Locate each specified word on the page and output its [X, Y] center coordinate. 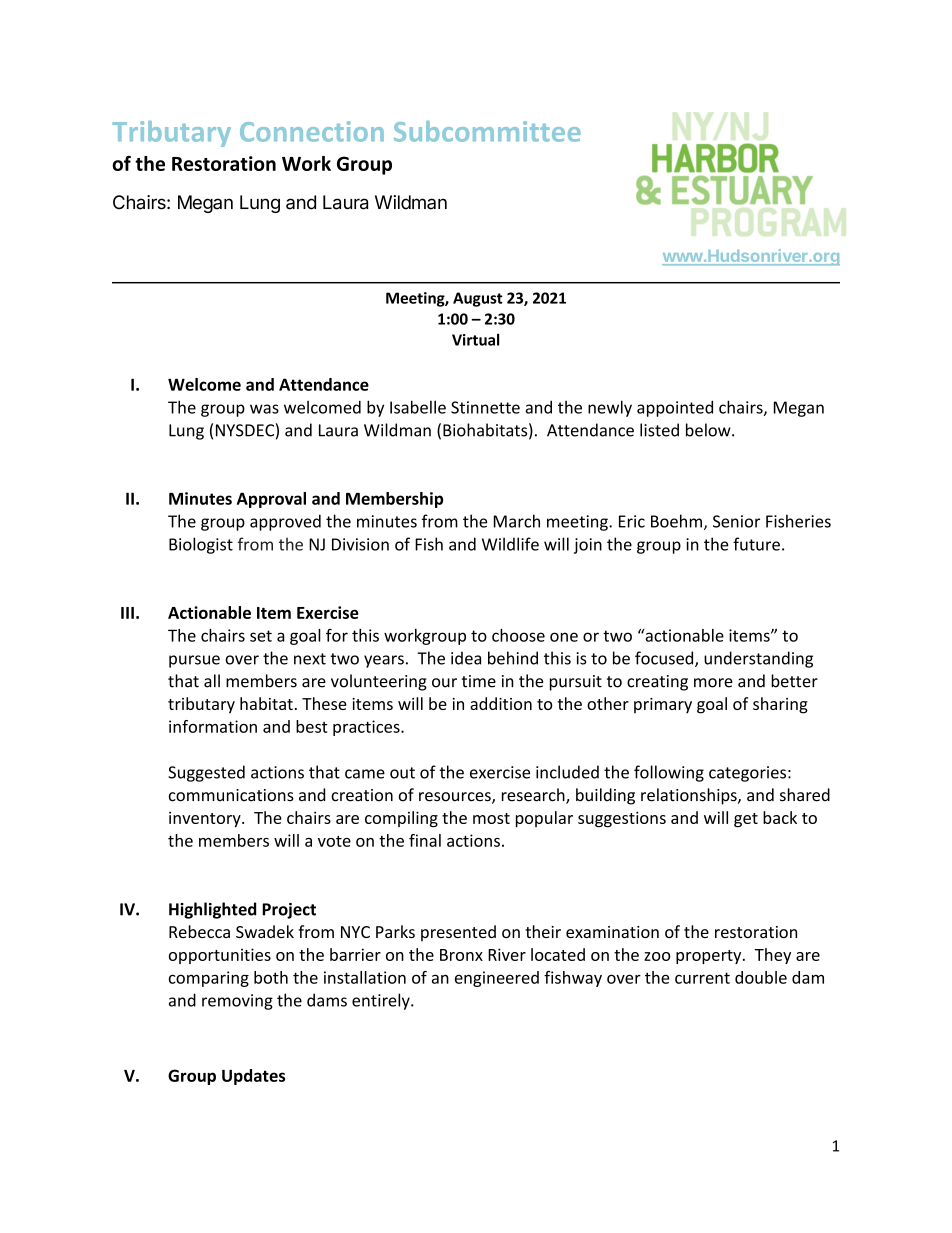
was [264, 409]
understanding [758, 659]
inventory [206, 819]
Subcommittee [487, 131]
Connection [312, 131]
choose [518, 635]
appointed [675, 408]
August [478, 299]
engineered [497, 979]
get [746, 820]
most [491, 818]
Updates [253, 1077]
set [261, 636]
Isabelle [418, 407]
